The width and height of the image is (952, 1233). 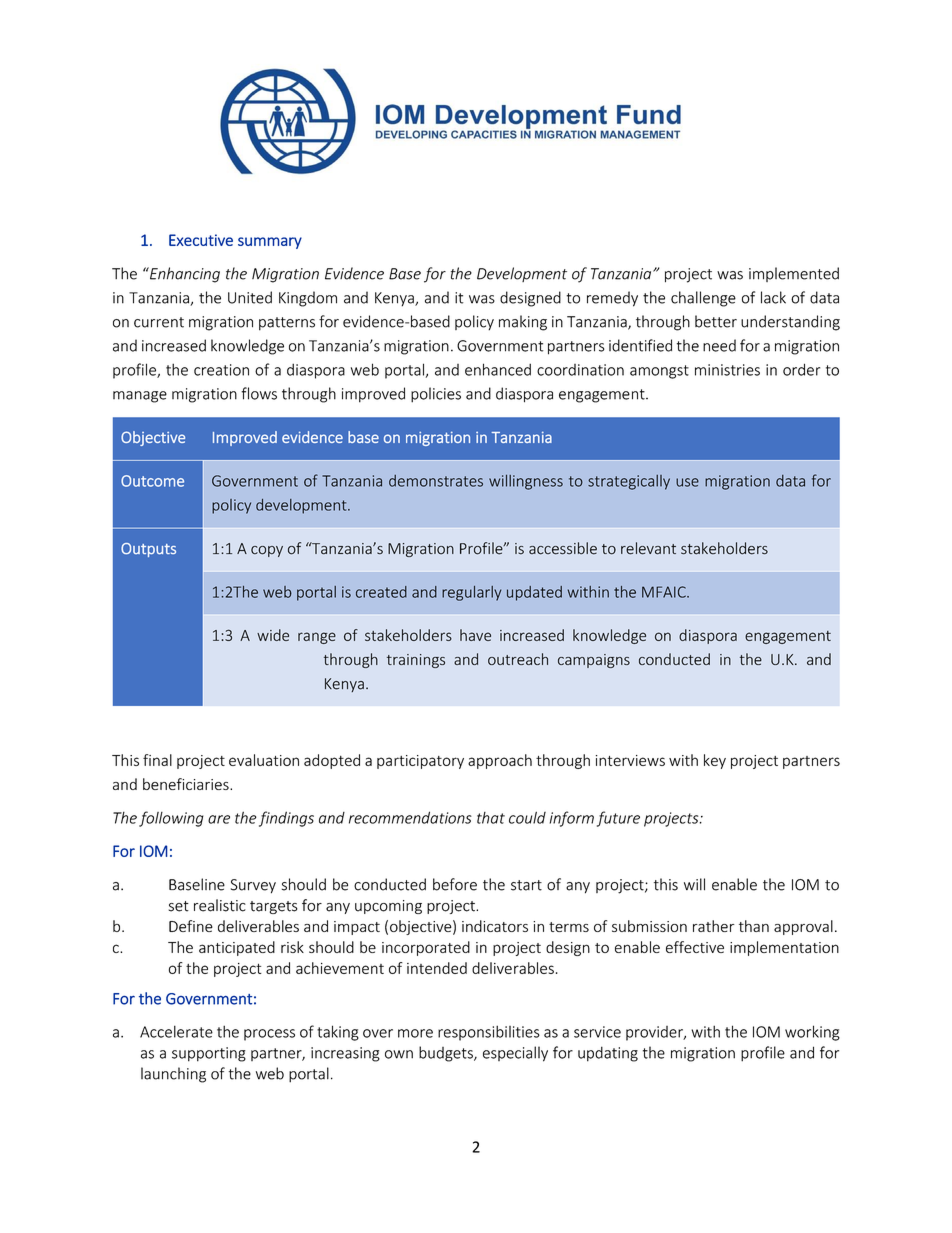 I want to click on budgets, so click(x=447, y=1054).
